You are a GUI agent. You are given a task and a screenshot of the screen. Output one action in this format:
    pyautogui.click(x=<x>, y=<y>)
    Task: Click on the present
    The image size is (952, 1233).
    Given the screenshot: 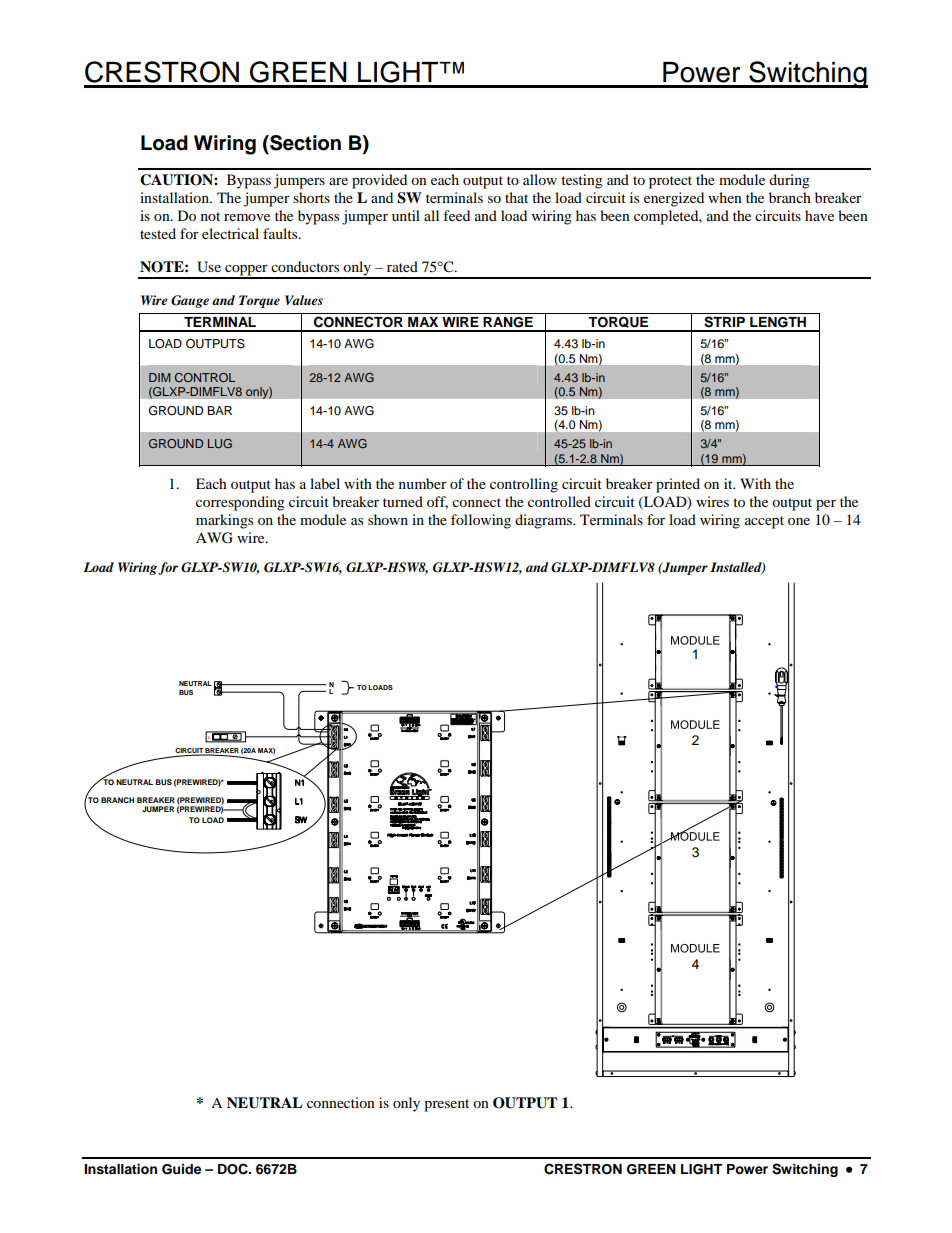 What is the action you would take?
    pyautogui.click(x=446, y=1105)
